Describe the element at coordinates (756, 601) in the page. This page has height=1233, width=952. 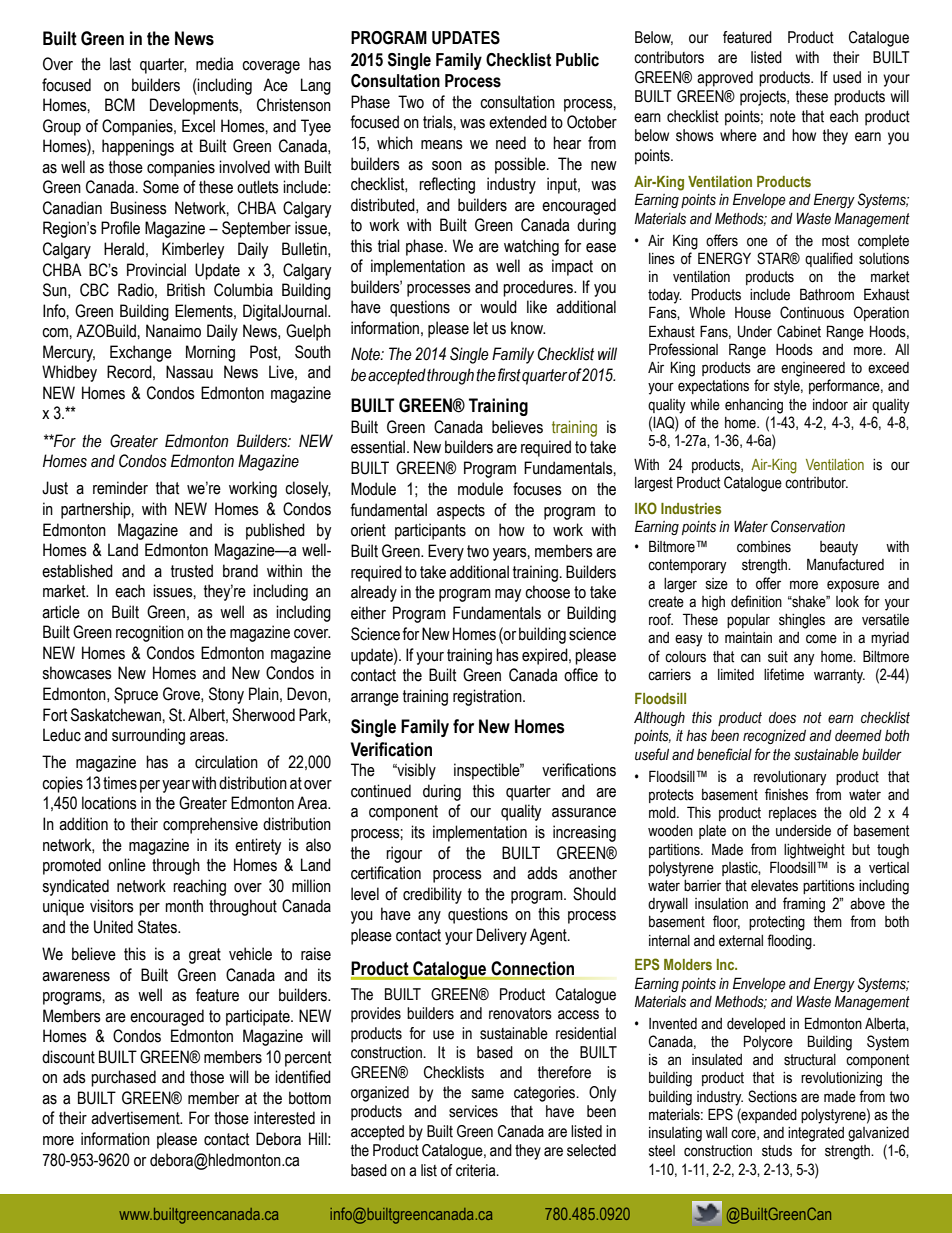
I see `definition` at that location.
